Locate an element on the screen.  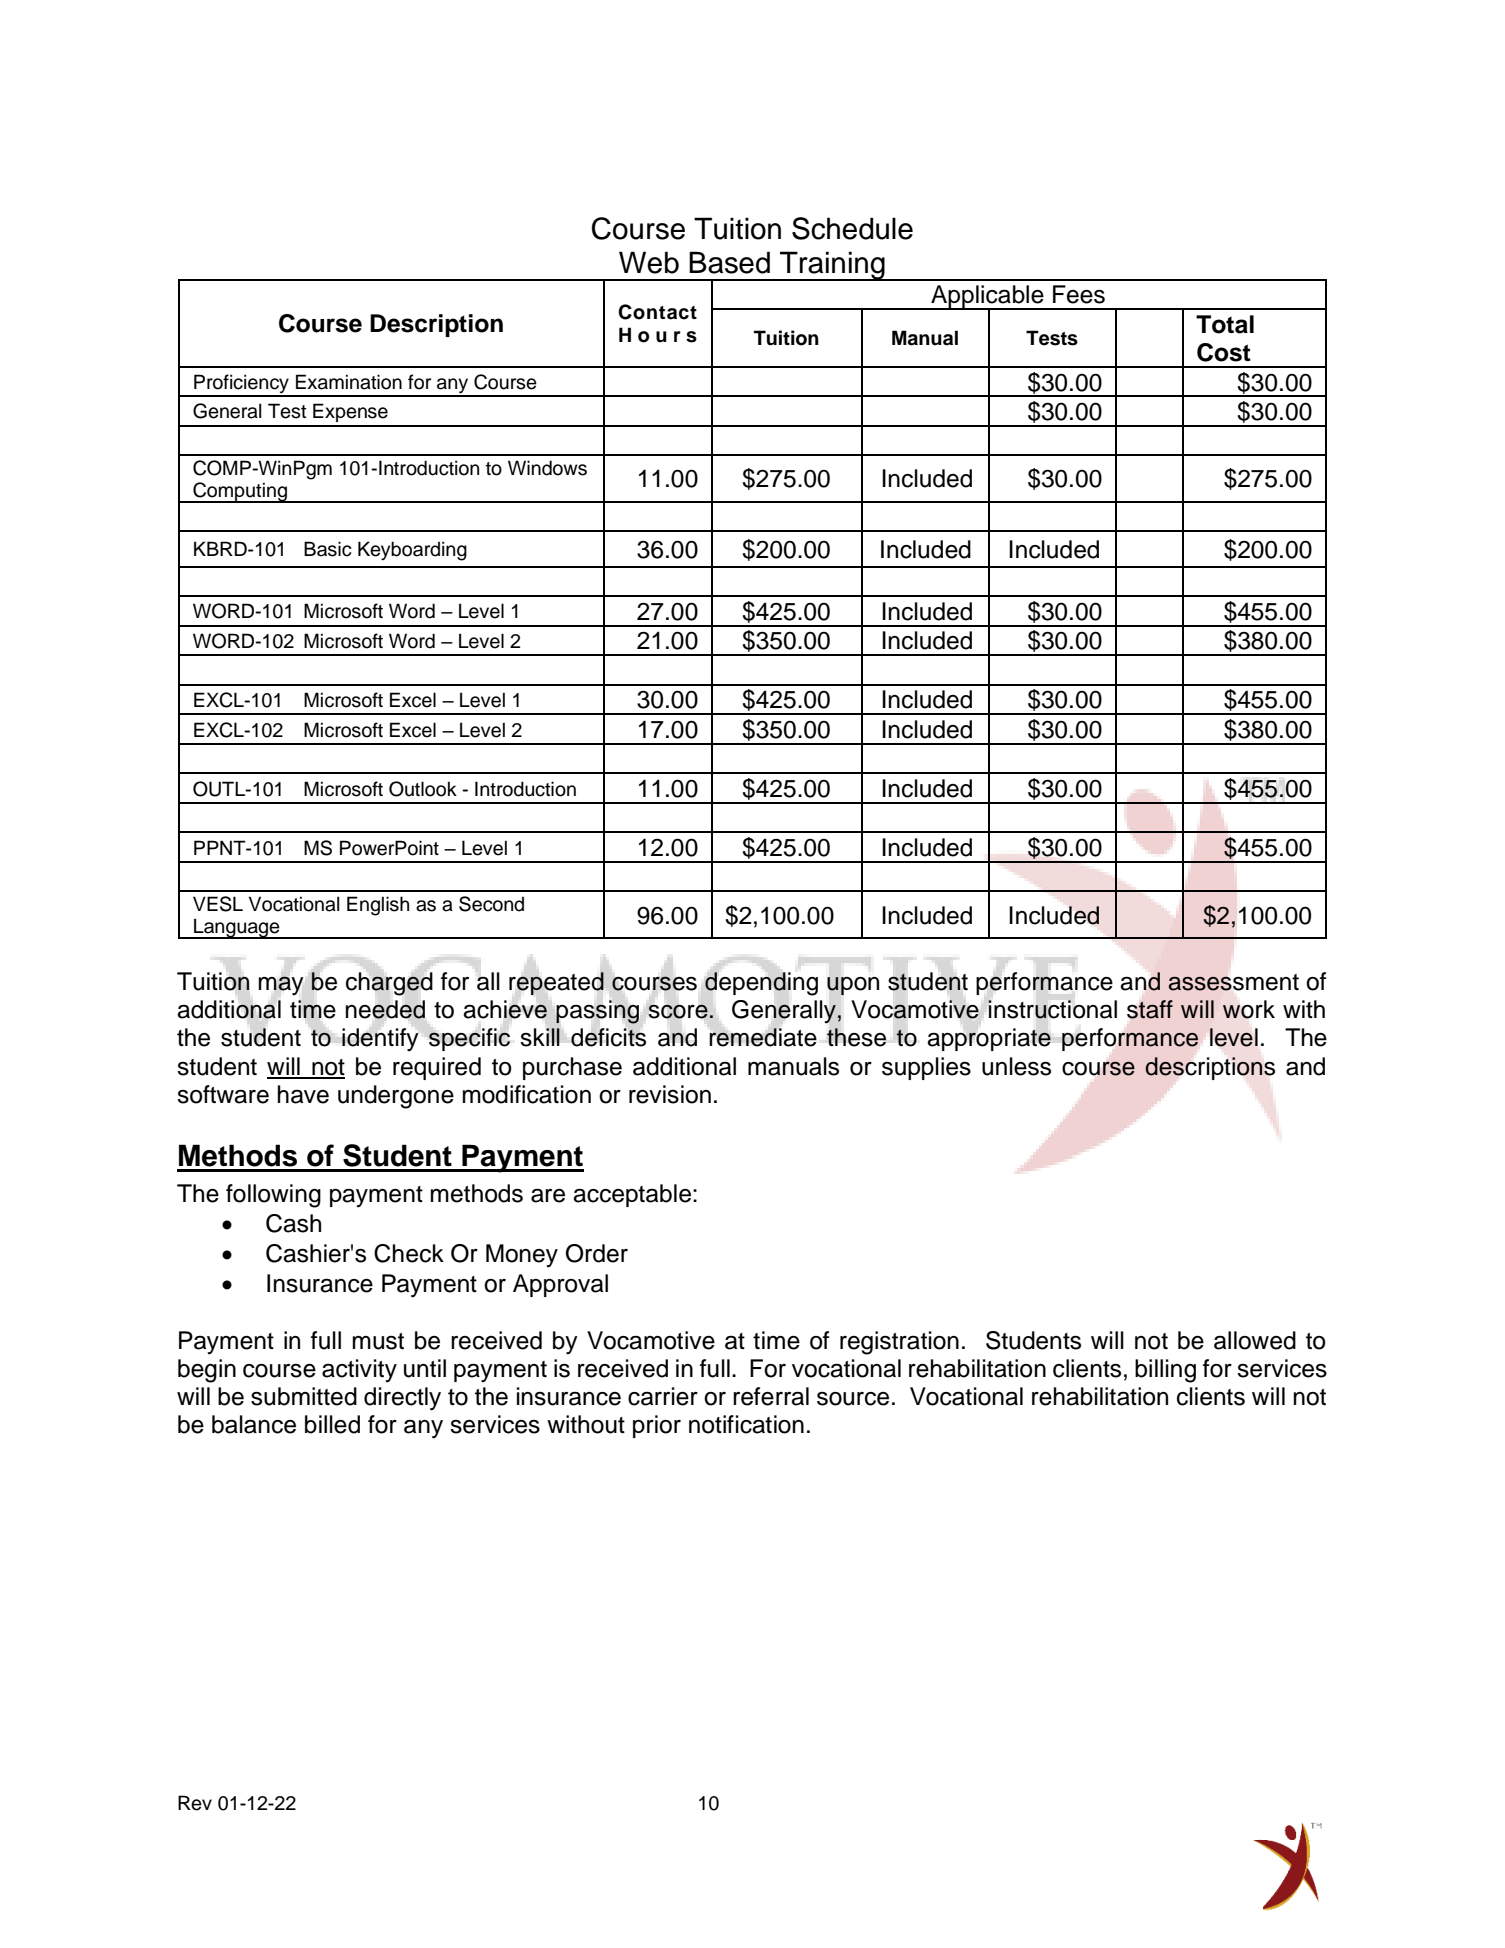
assessment is located at coordinates (1233, 982).
